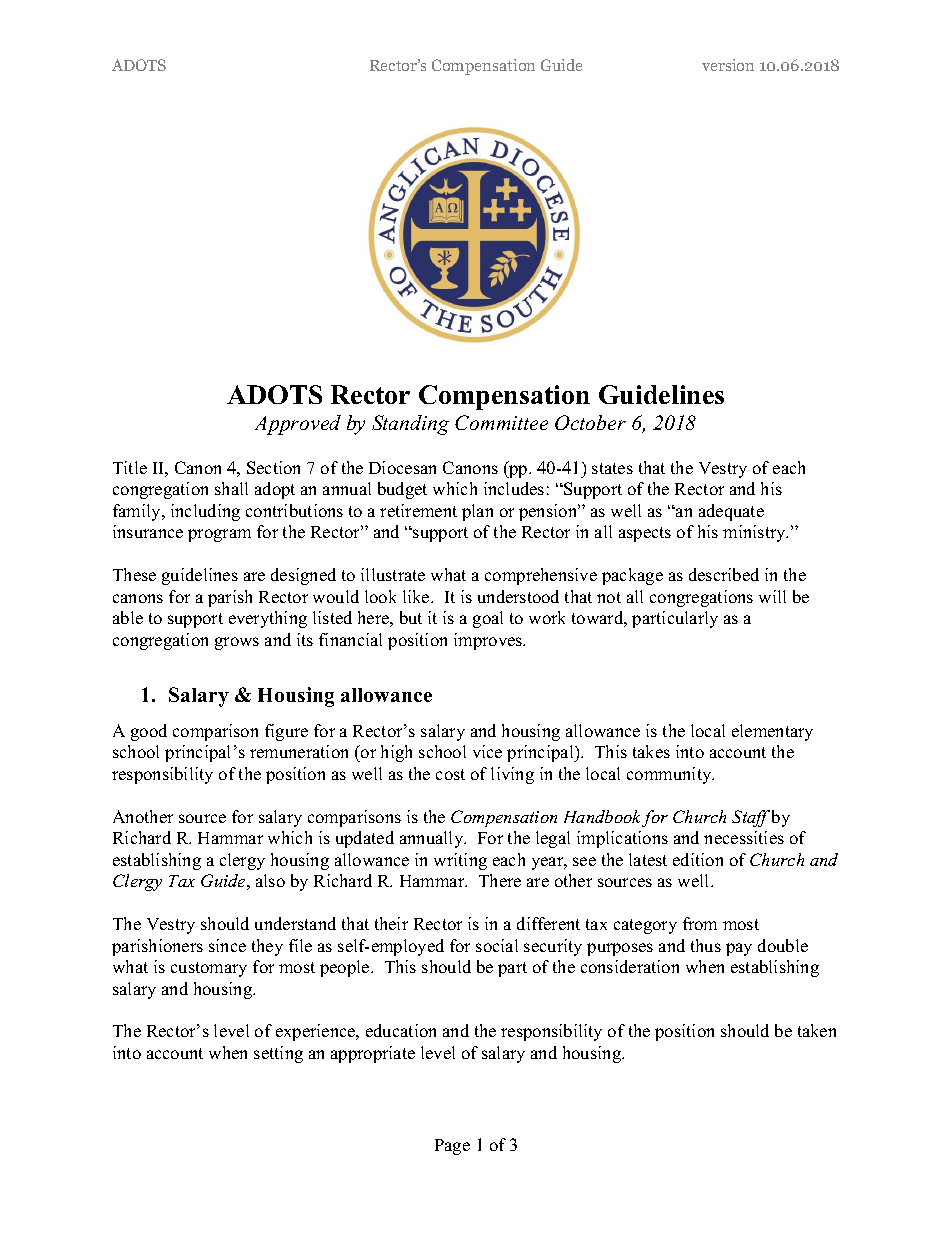 This screenshot has height=1233, width=952. Describe the element at coordinates (278, 1054) in the screenshot. I see `setting` at that location.
